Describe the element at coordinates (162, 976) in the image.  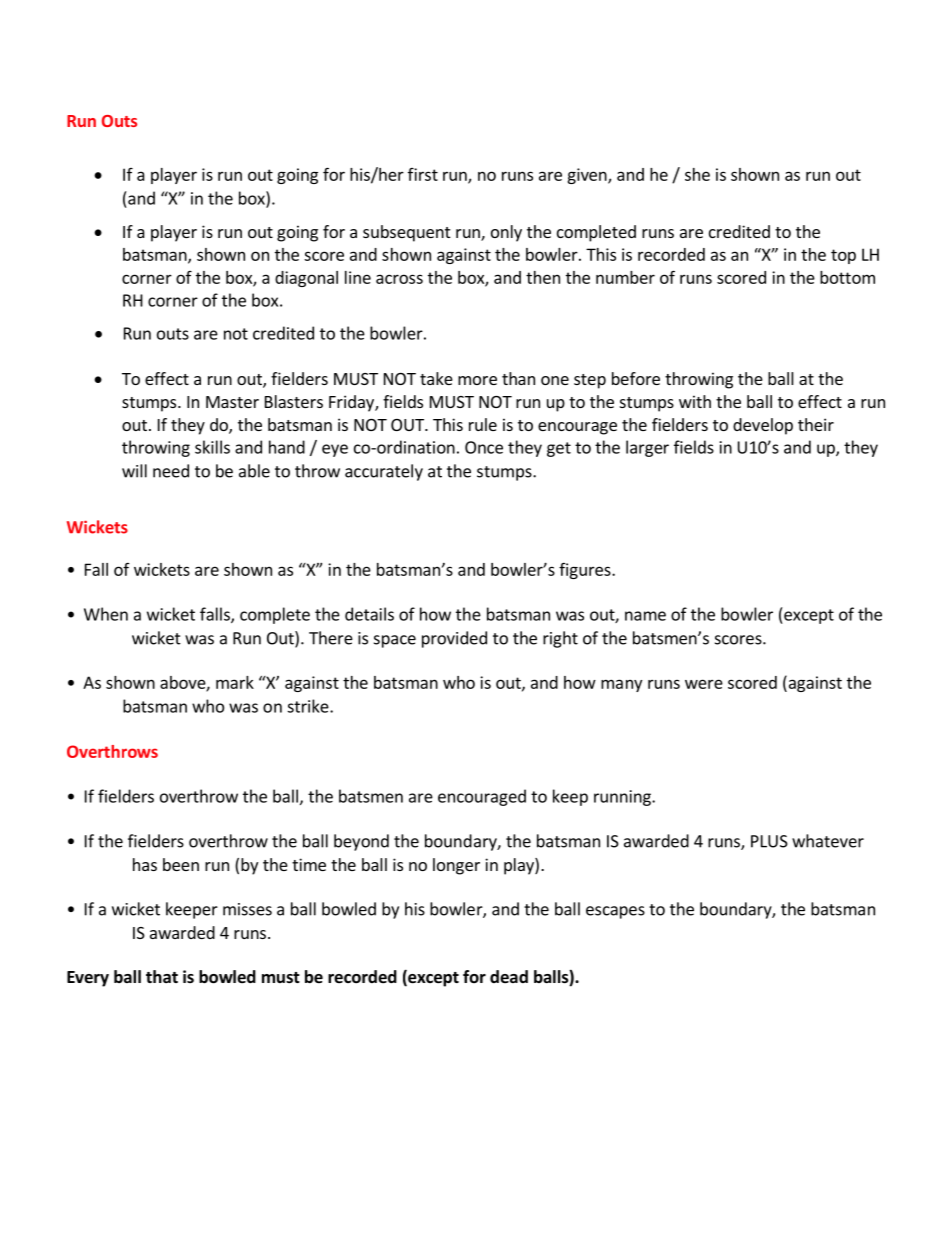
I see `that` at that location.
